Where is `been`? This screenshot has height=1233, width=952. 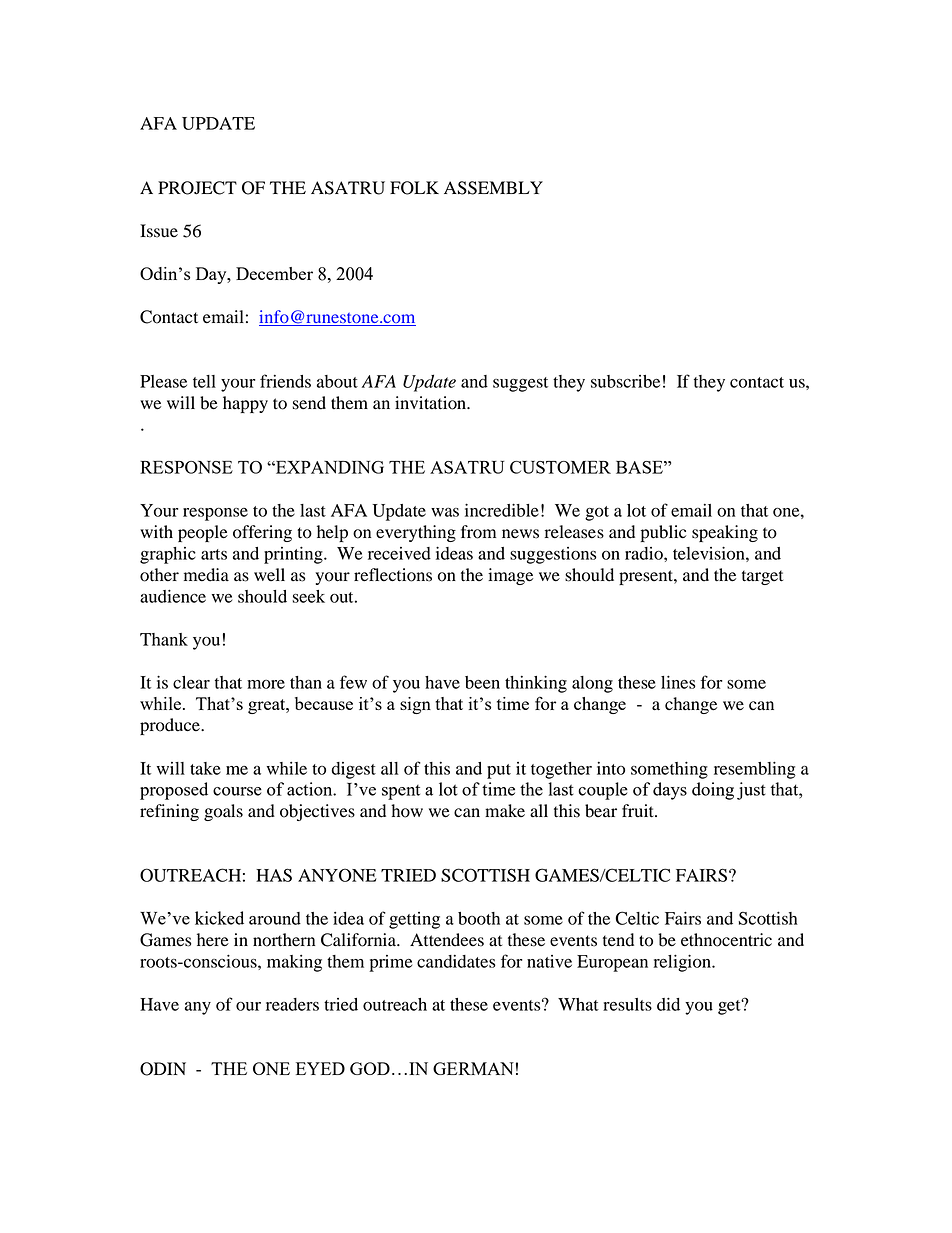
been is located at coordinates (482, 682).
